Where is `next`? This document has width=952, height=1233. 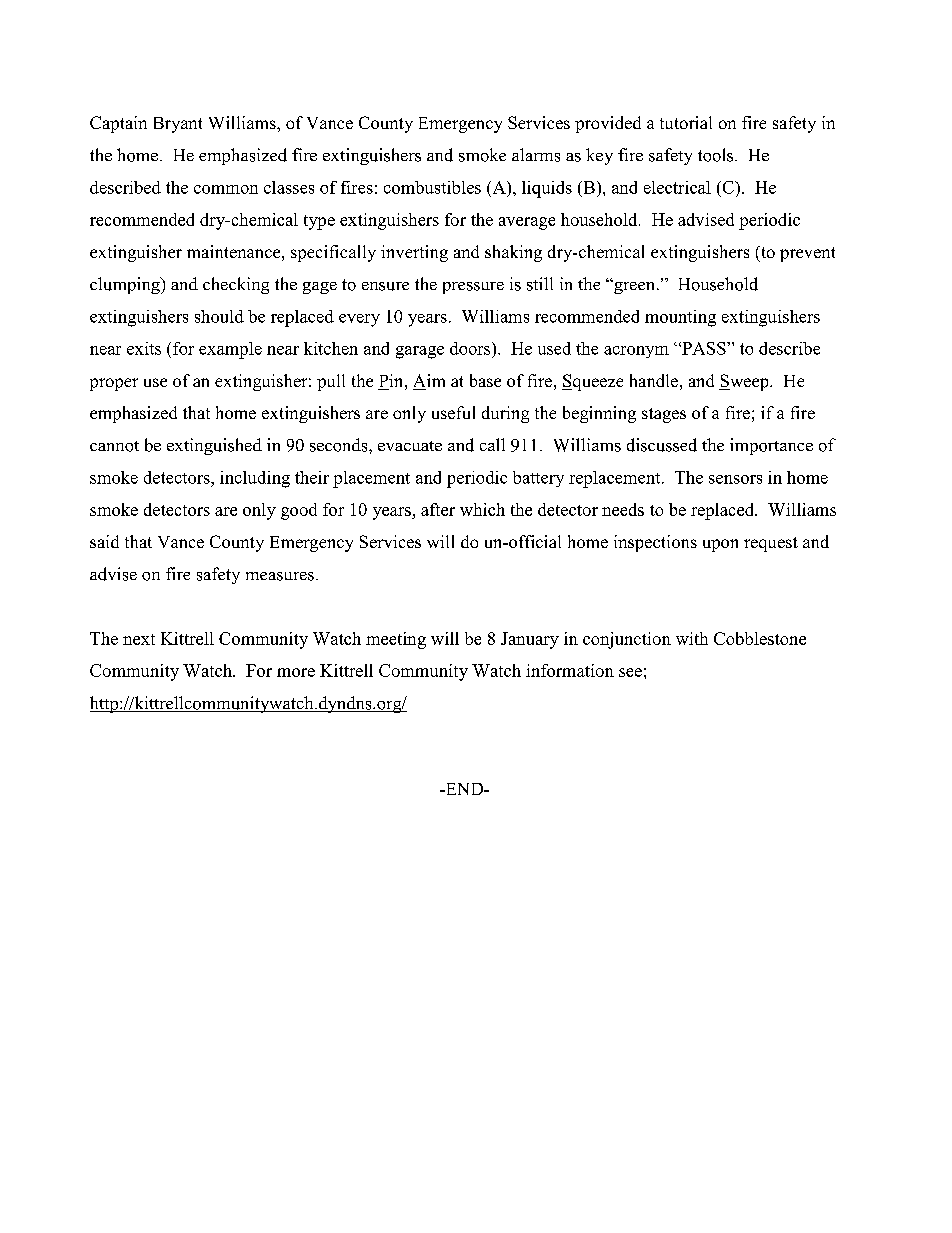 next is located at coordinates (139, 639).
